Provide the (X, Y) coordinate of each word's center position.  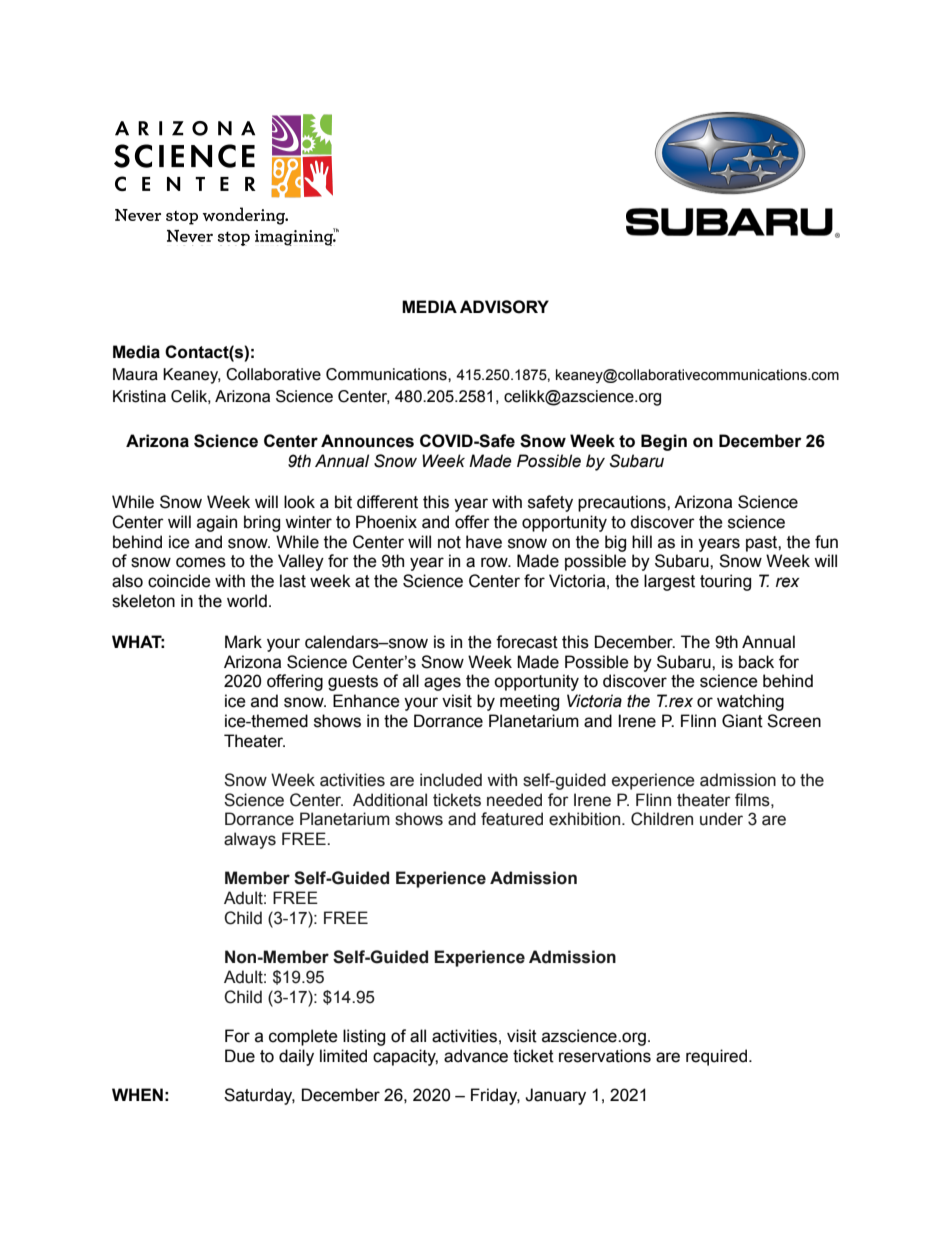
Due (240, 1056)
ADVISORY (504, 307)
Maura (135, 374)
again (217, 523)
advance (476, 1056)
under (721, 819)
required (718, 1057)
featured (512, 819)
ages (442, 684)
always (250, 840)
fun (826, 542)
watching (750, 702)
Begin (664, 442)
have (484, 542)
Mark (243, 642)
